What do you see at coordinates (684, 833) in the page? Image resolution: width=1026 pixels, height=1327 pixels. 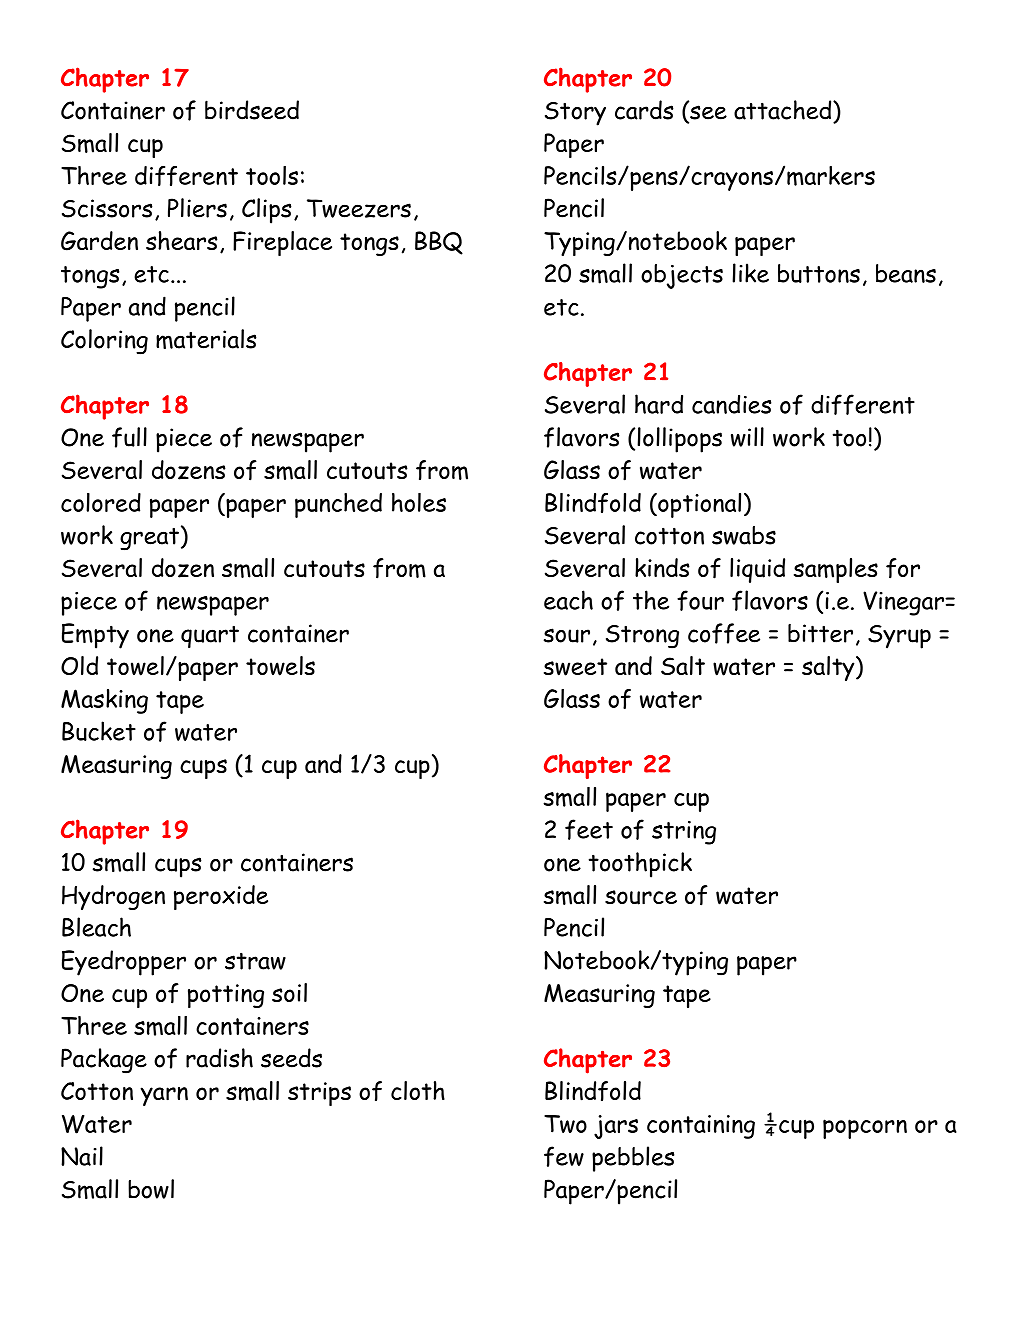 I see `string` at bounding box center [684, 833].
